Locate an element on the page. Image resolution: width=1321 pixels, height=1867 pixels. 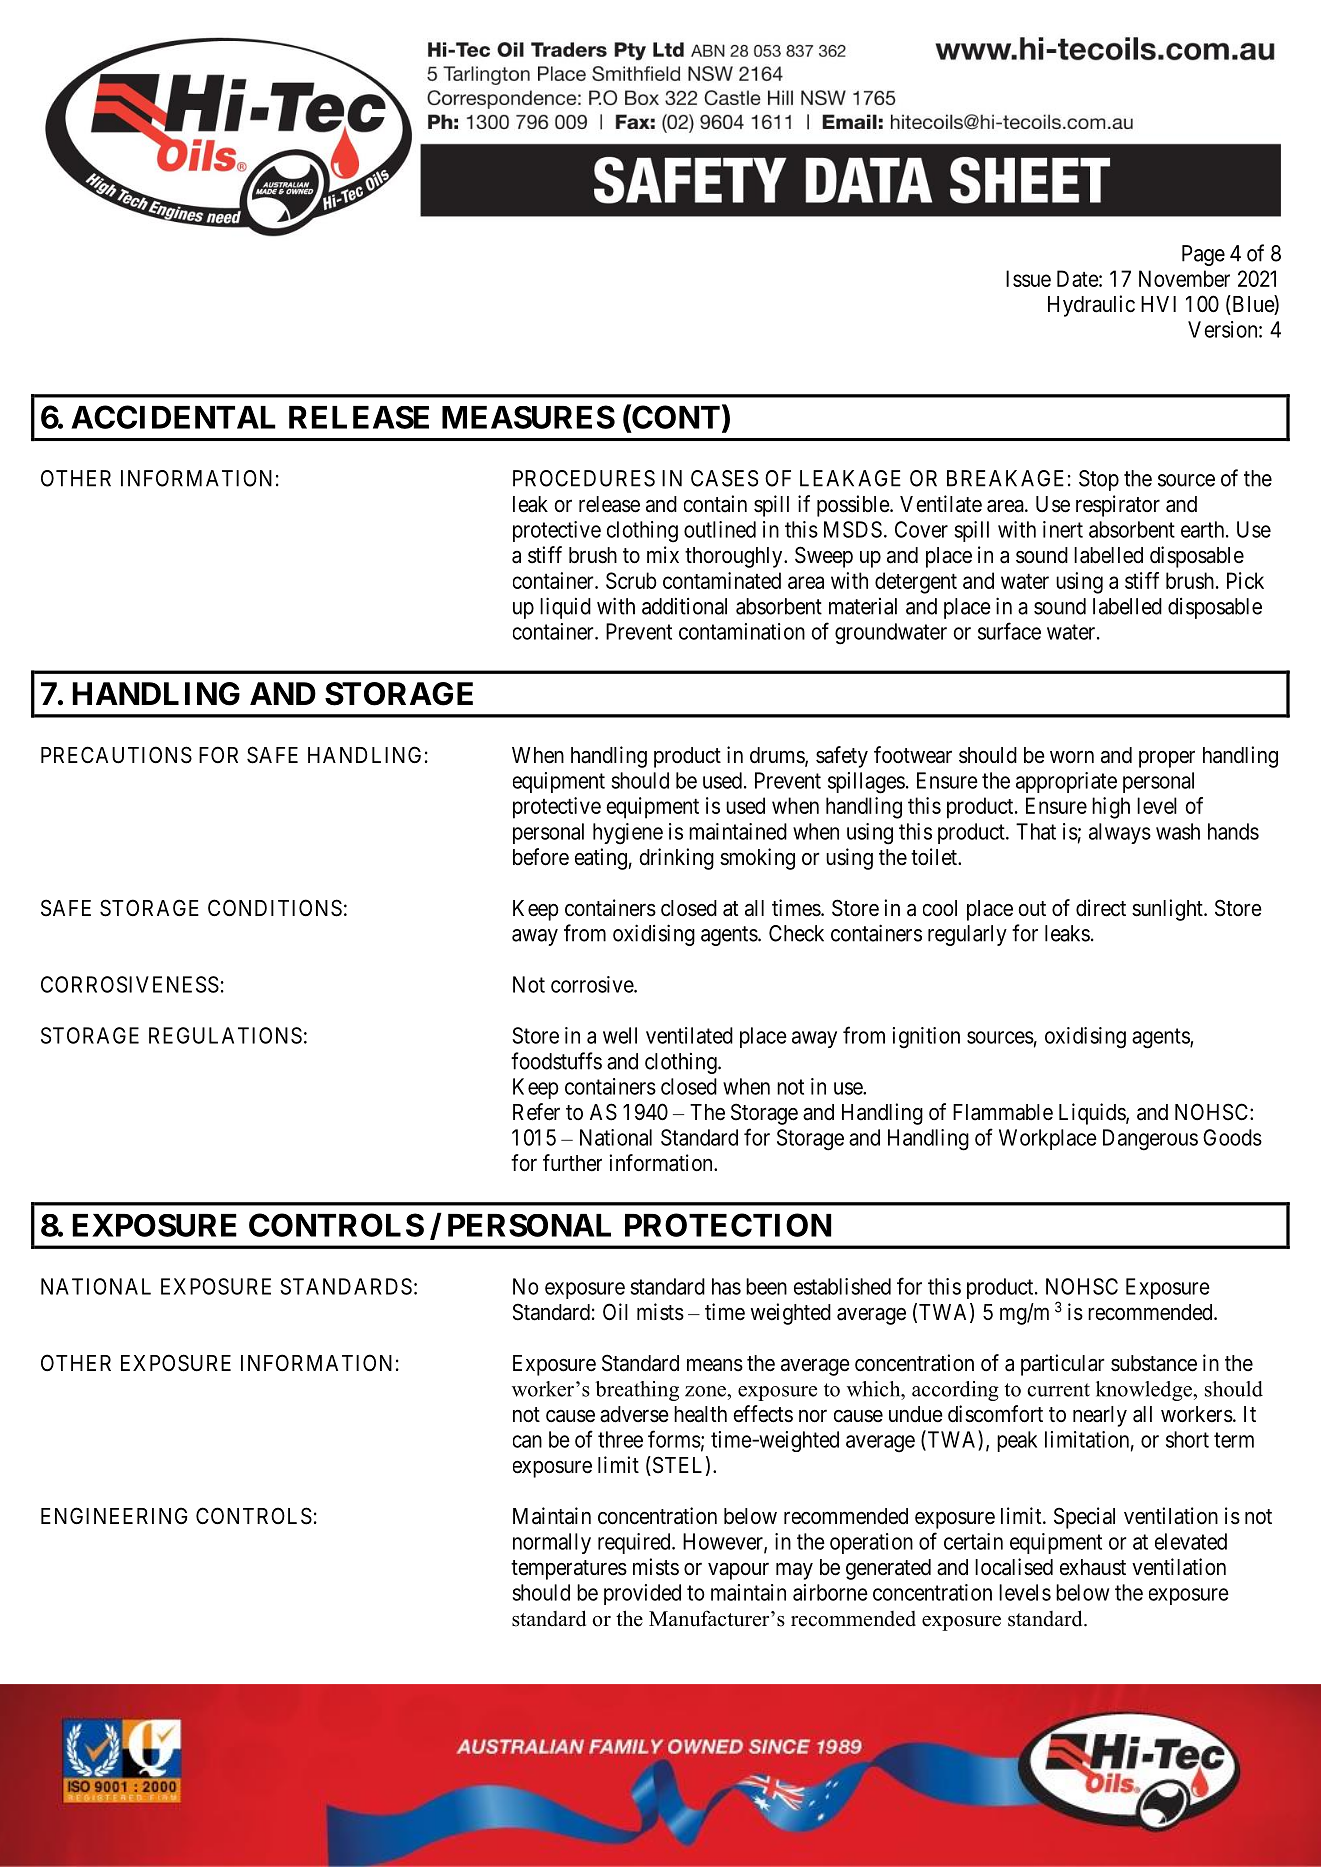
drums is located at coordinates (778, 756).
